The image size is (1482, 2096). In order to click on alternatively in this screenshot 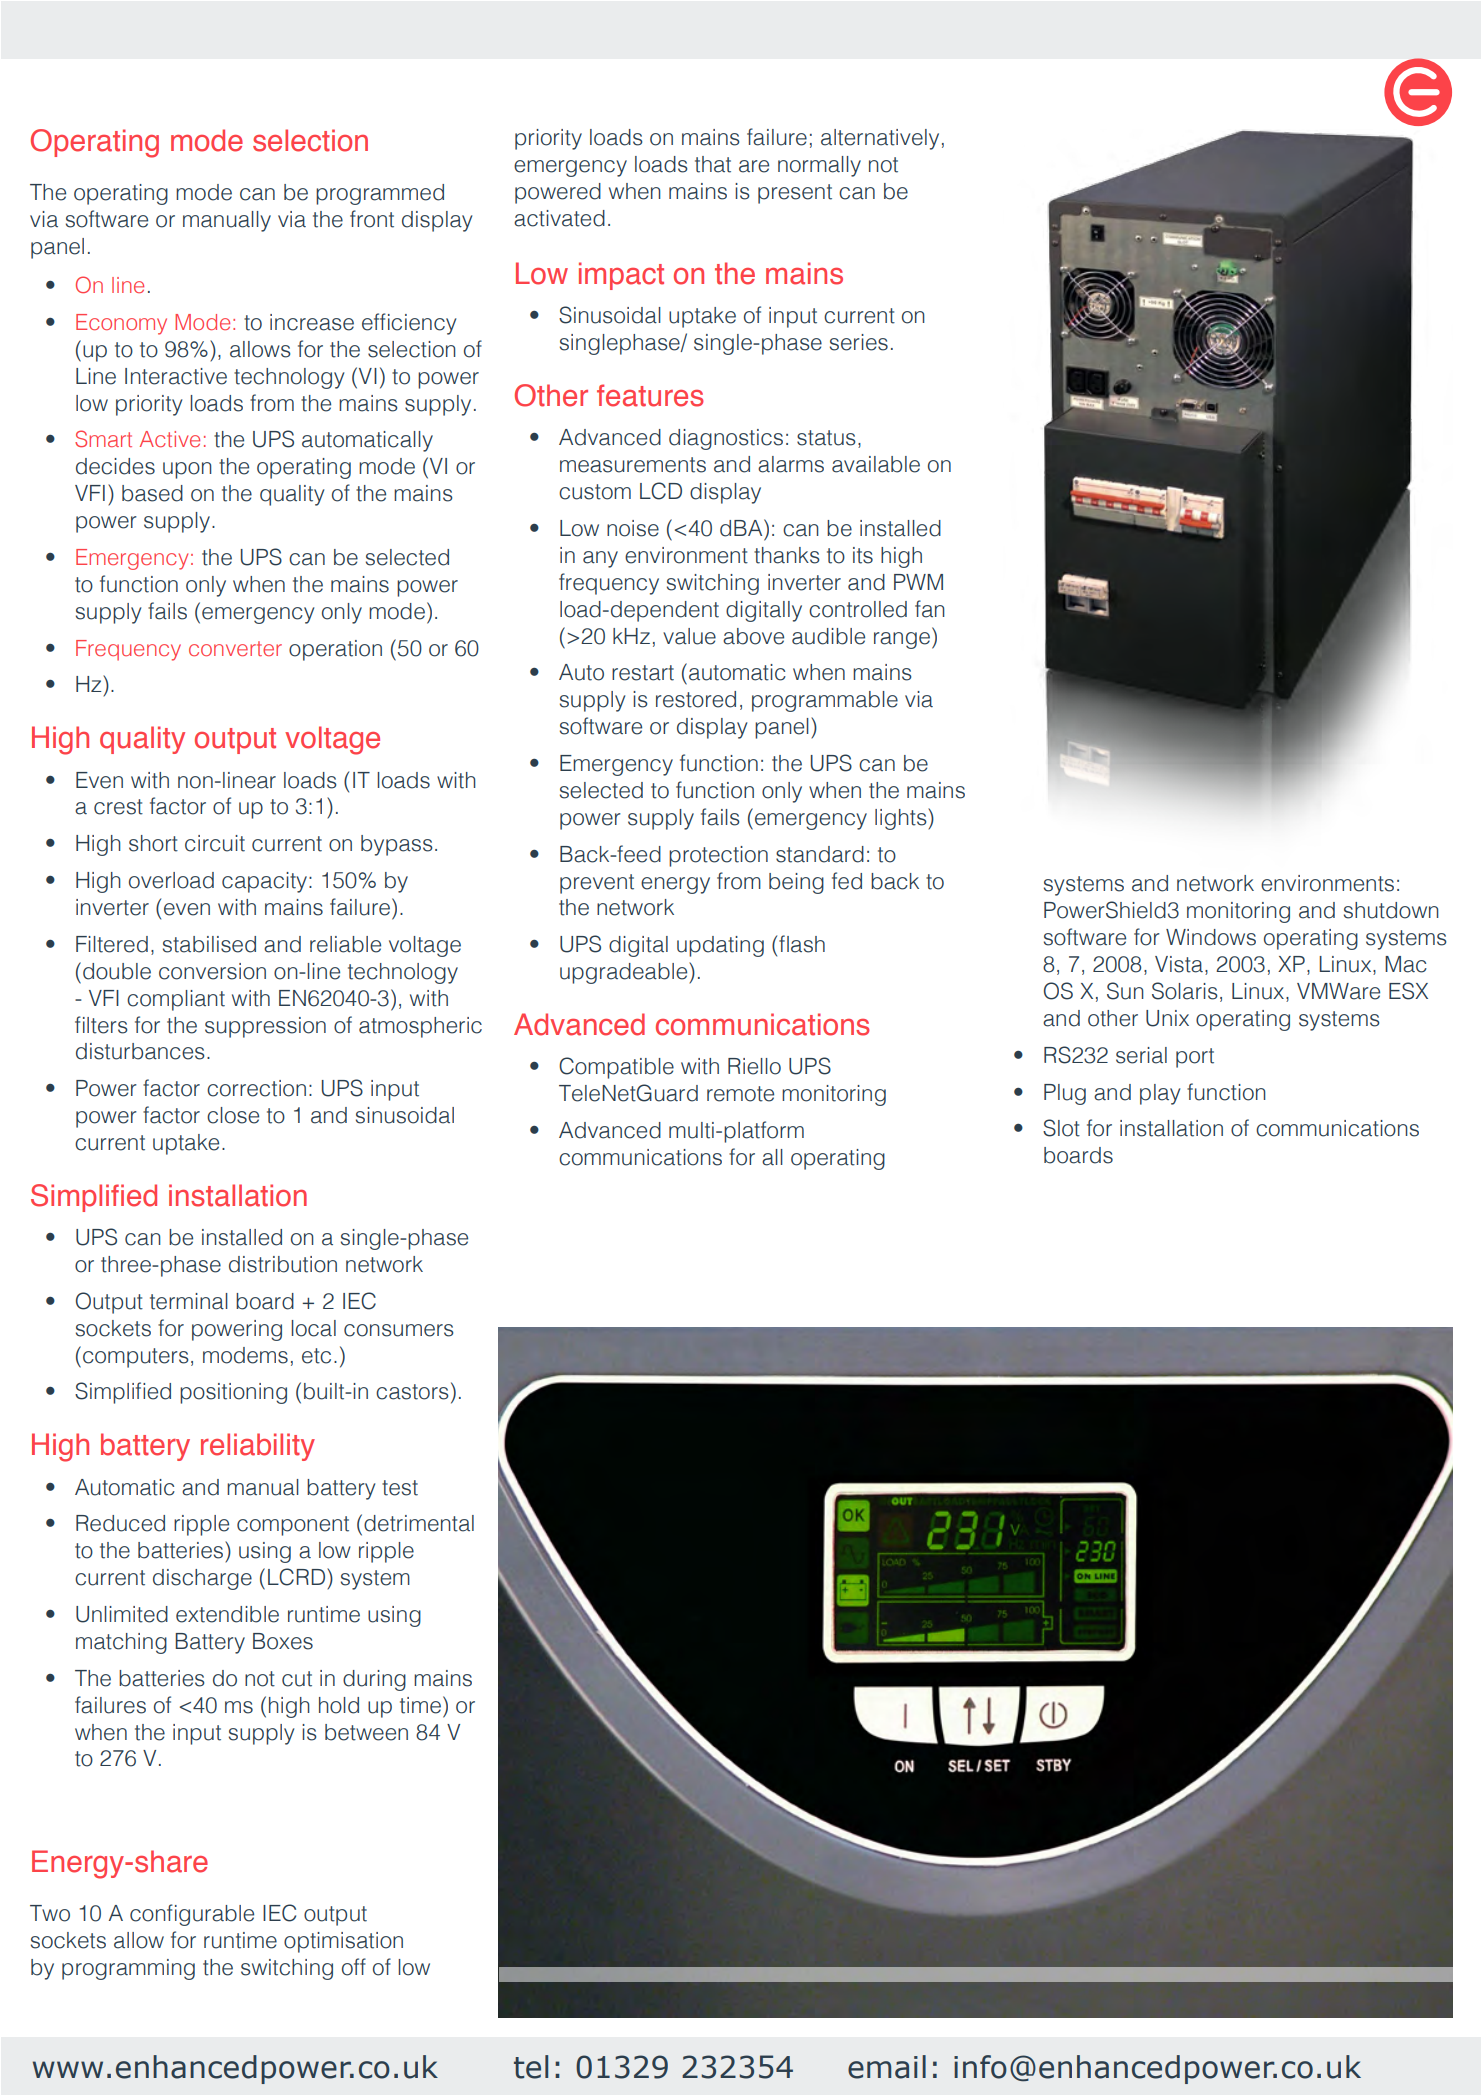, I will do `click(880, 139)`.
